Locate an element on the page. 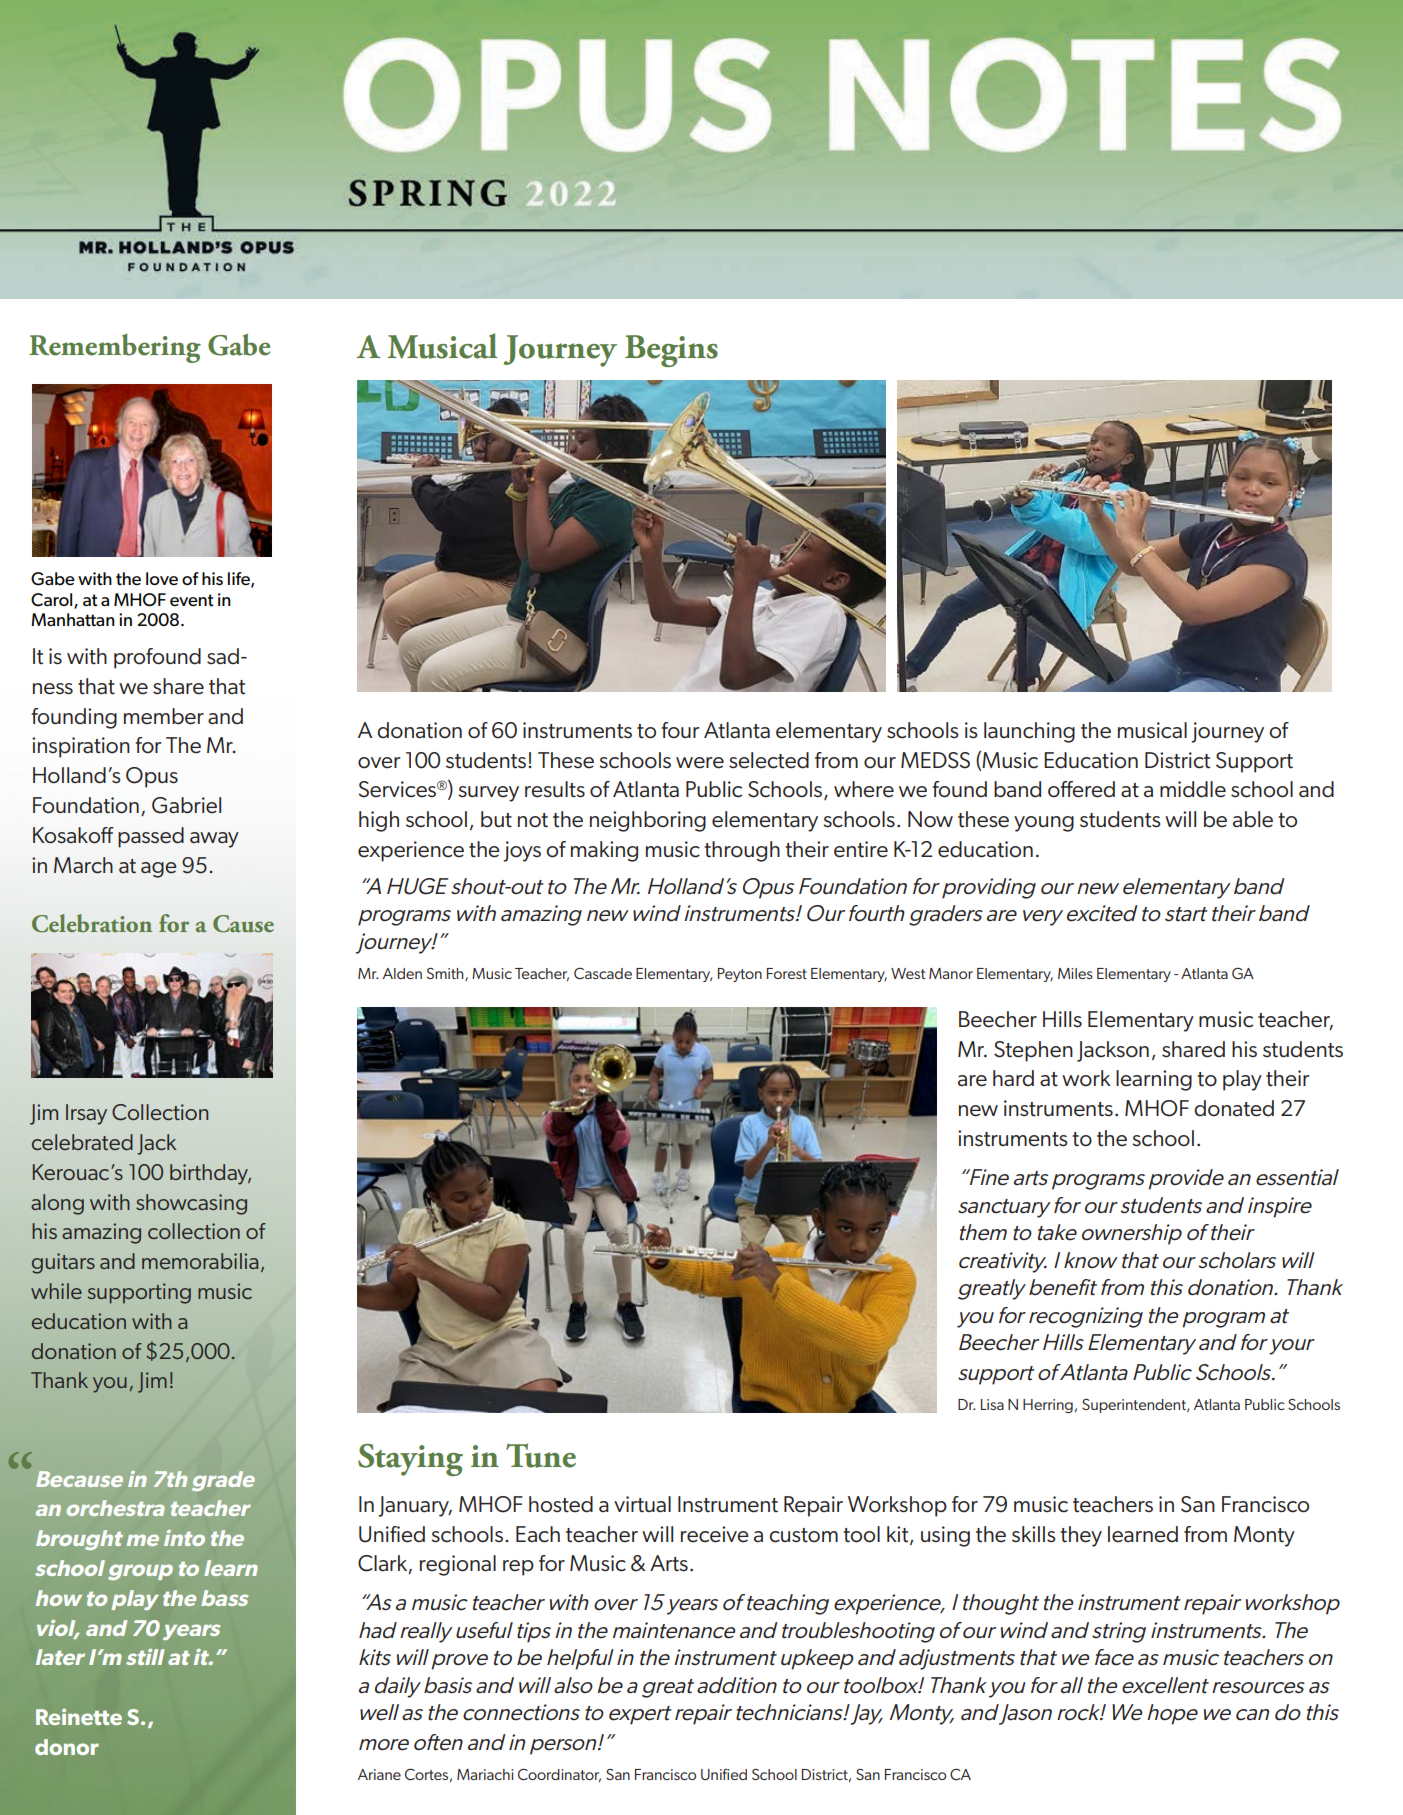  celebrated is located at coordinates (82, 1142).
